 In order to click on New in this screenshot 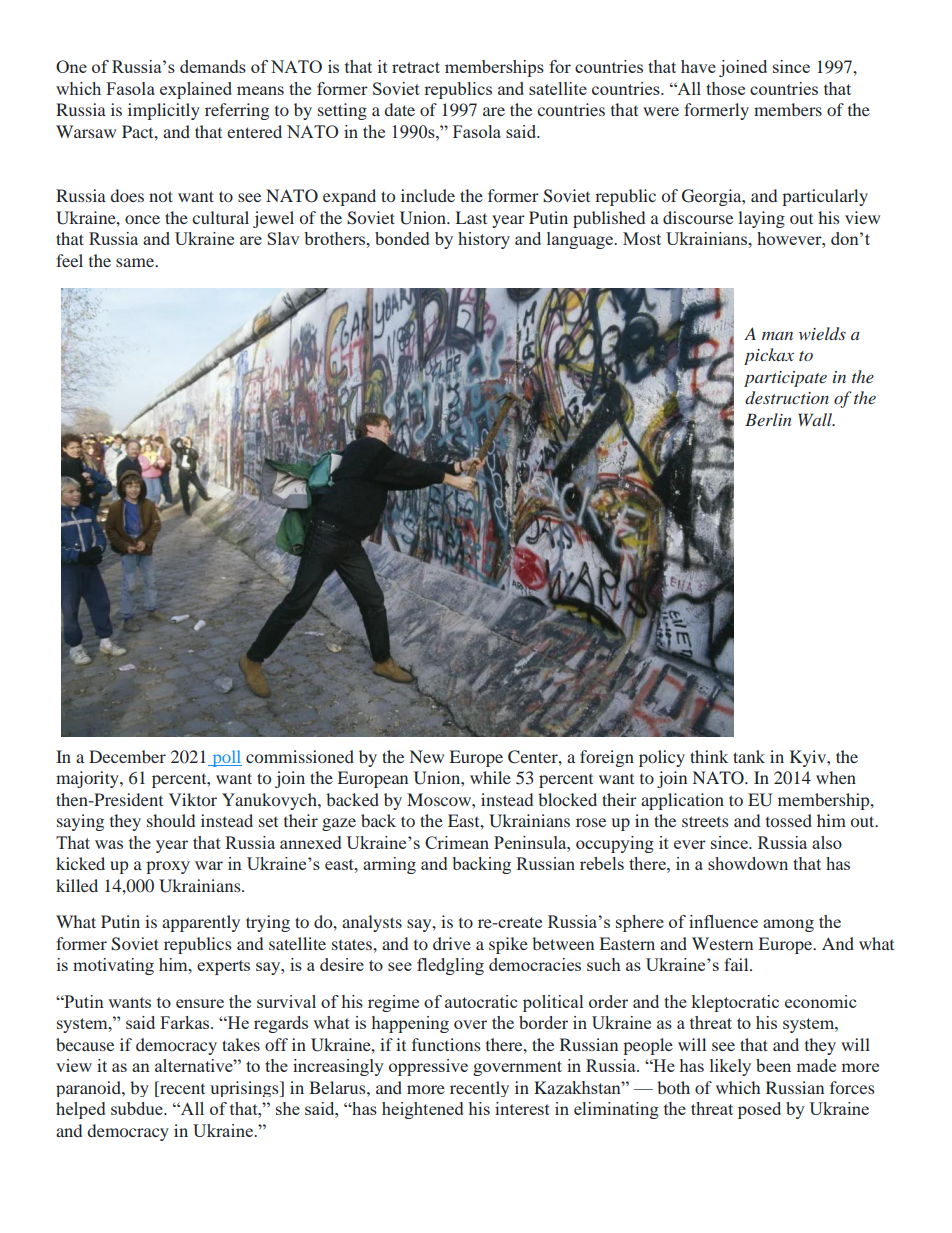, I will do `click(427, 756)`.
